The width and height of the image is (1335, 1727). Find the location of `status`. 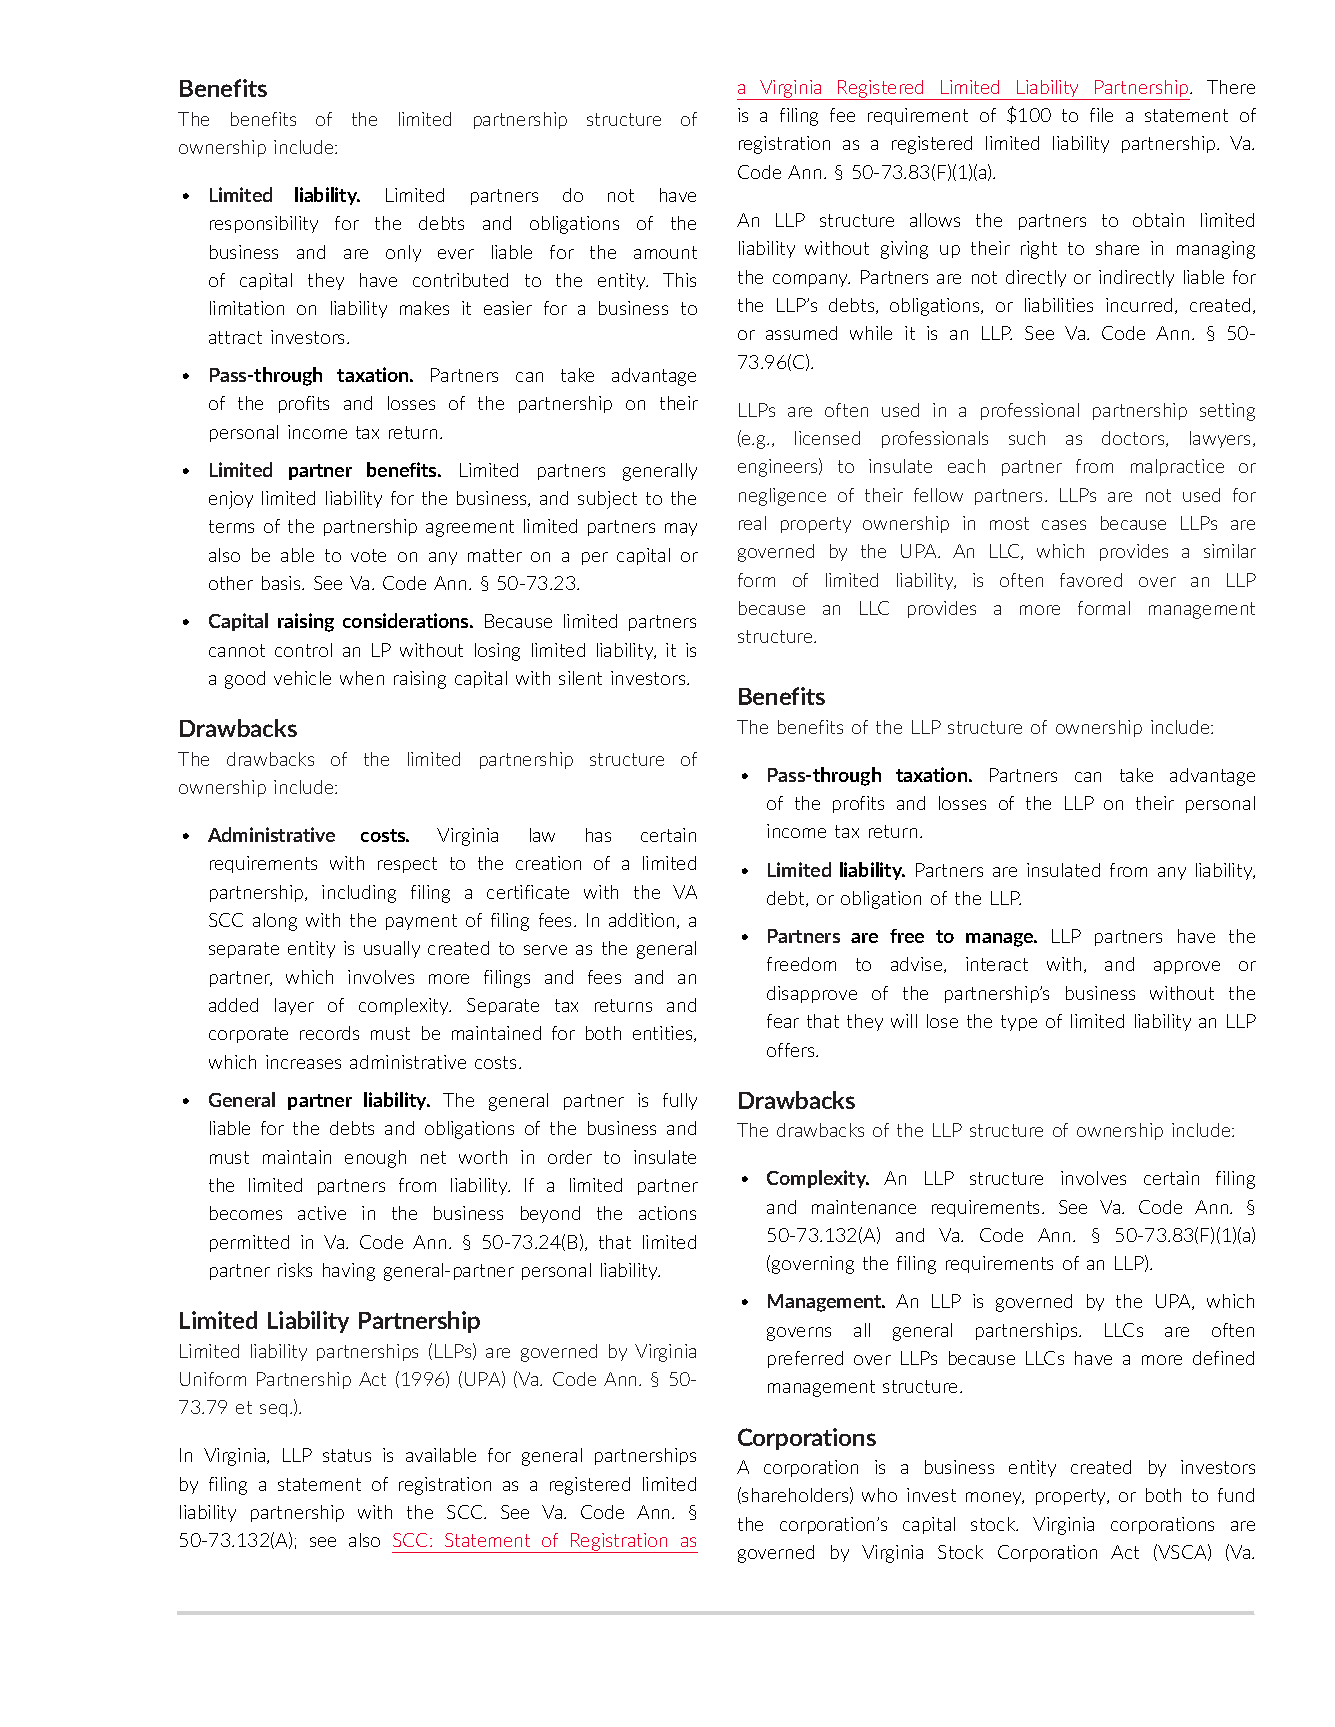

status is located at coordinates (347, 1455).
